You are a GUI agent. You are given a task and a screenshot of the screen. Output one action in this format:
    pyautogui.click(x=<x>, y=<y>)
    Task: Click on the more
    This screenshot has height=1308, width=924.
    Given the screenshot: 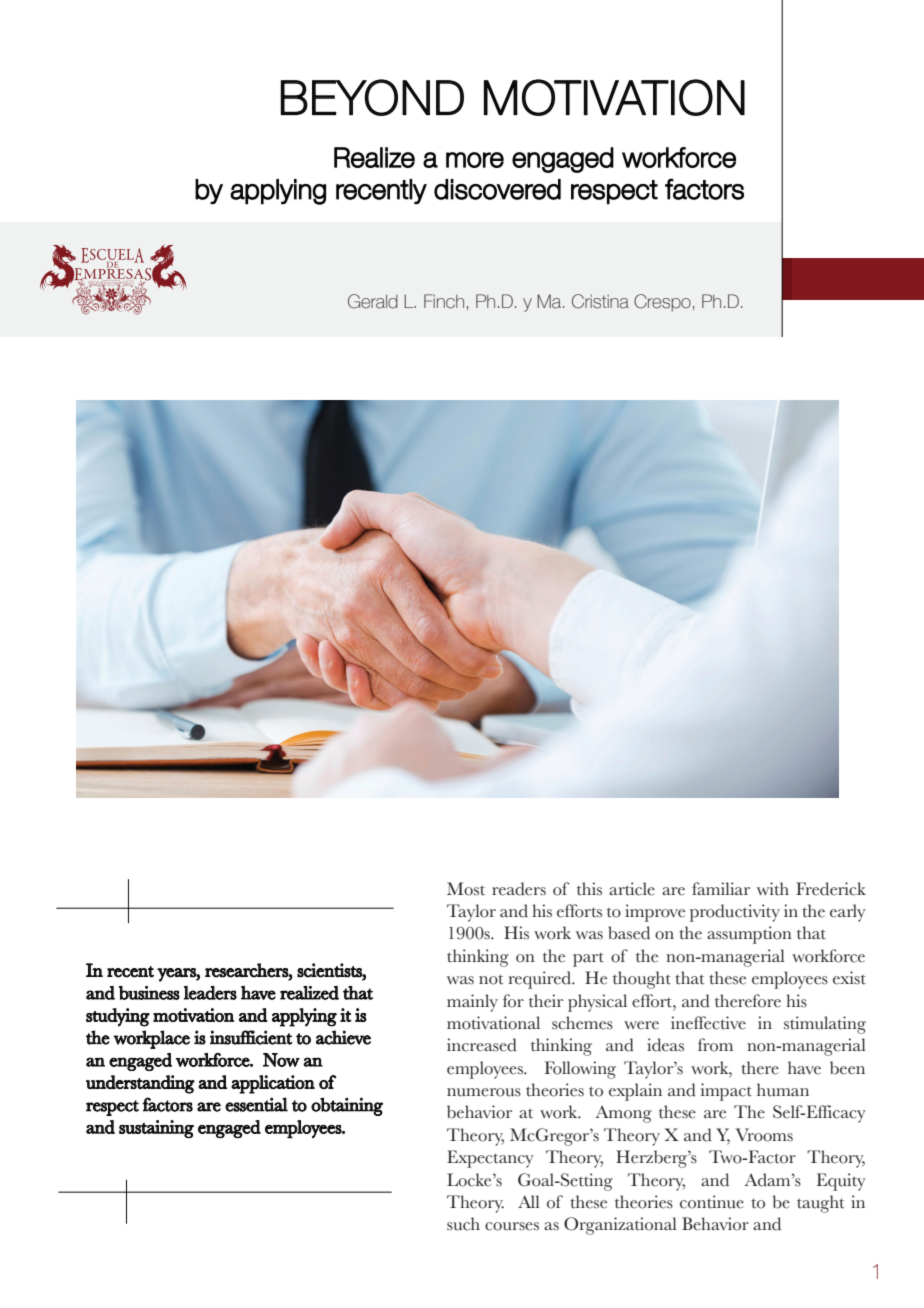 What is the action you would take?
    pyautogui.click(x=475, y=160)
